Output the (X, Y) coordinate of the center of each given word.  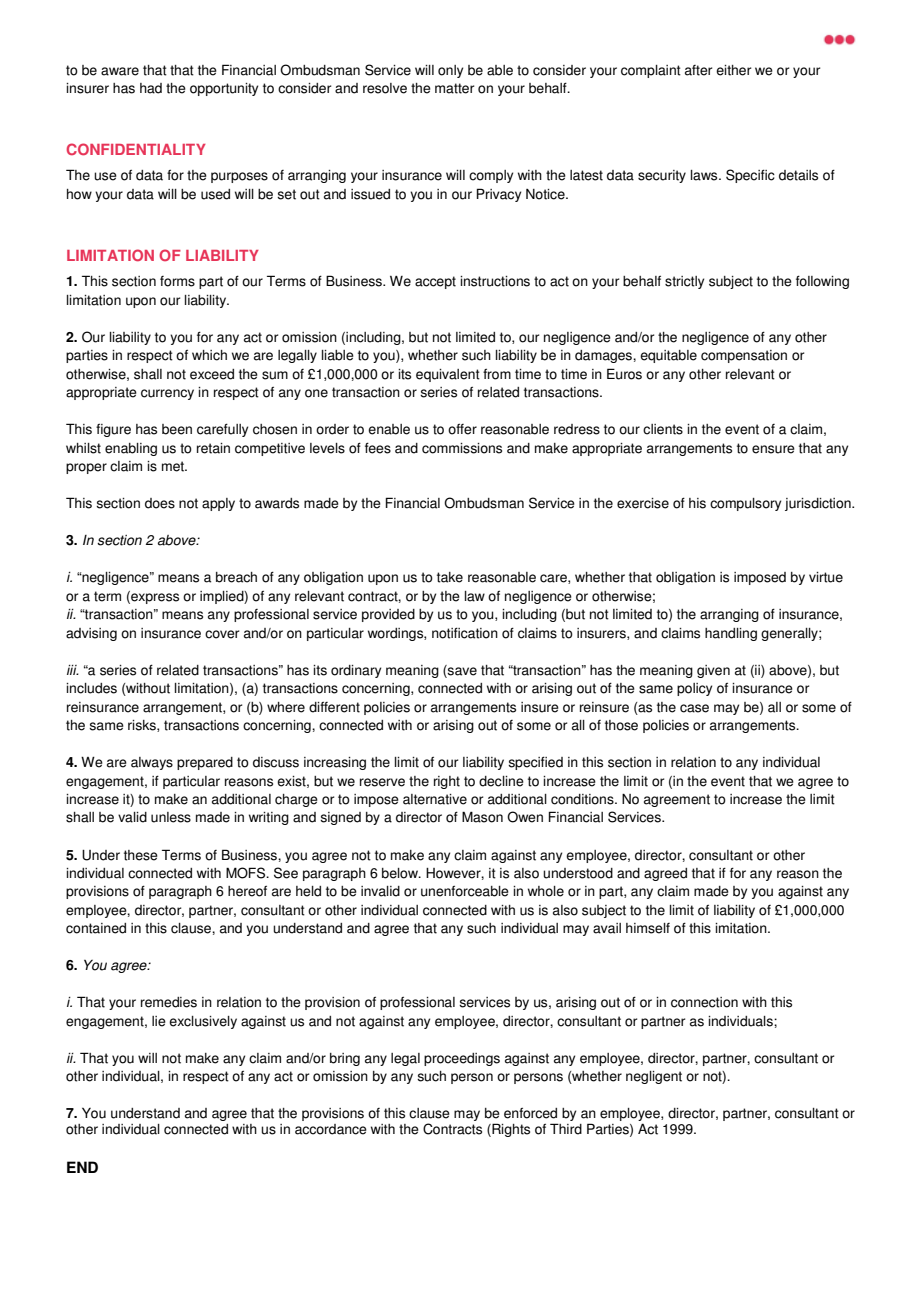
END (82, 1167)
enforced (530, 1113)
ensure (773, 449)
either (733, 70)
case (694, 708)
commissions (462, 448)
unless (171, 817)
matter (454, 88)
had (151, 88)
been (177, 429)
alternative (435, 799)
